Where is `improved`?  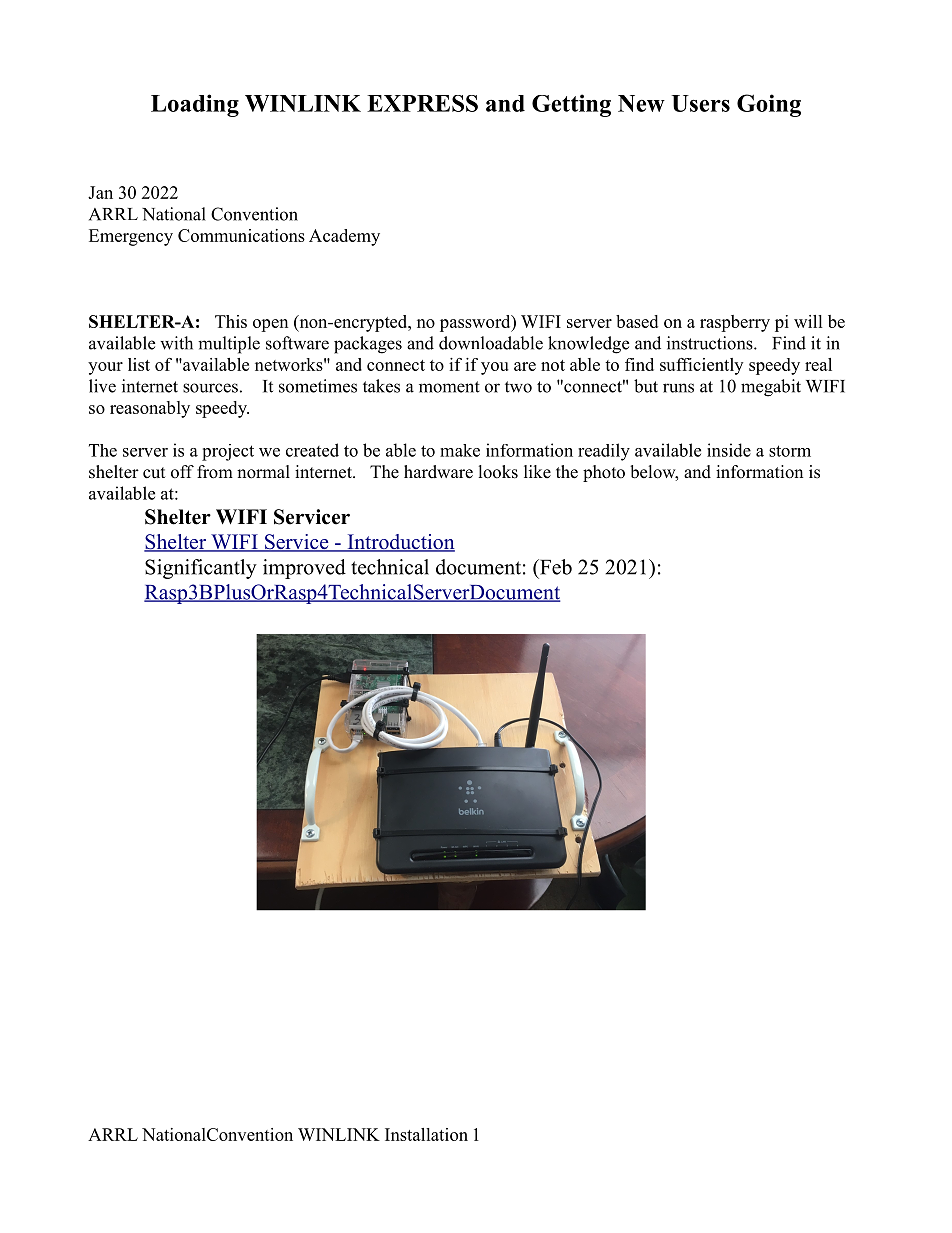 improved is located at coordinates (304, 569).
